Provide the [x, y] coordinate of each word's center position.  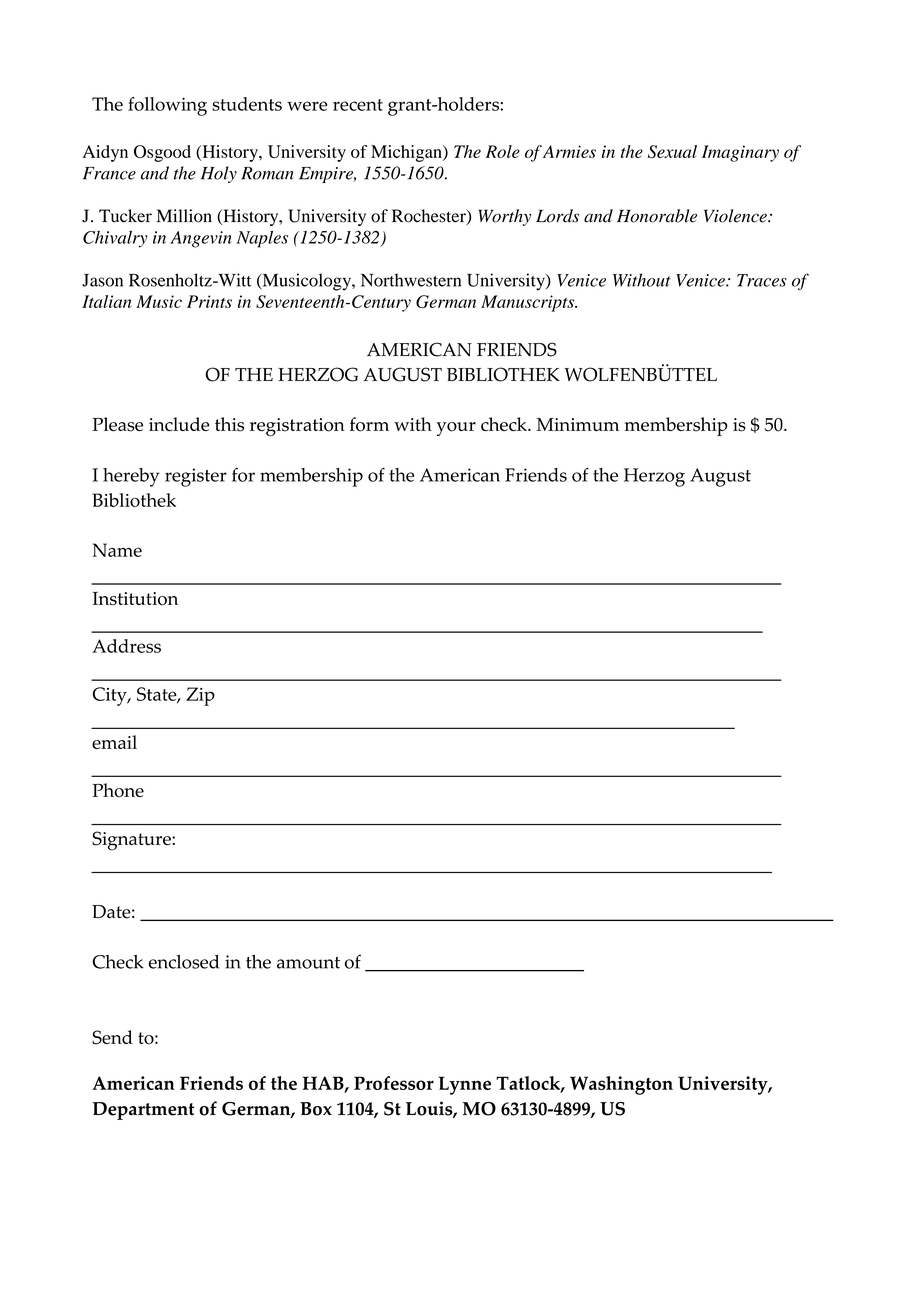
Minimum [578, 424]
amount [308, 963]
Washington [621, 1085]
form [369, 424]
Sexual [672, 152]
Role [503, 151]
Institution [135, 599]
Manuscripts [529, 303]
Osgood [162, 153]
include [179, 424]
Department [143, 1111]
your [456, 429]
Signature [132, 841]
